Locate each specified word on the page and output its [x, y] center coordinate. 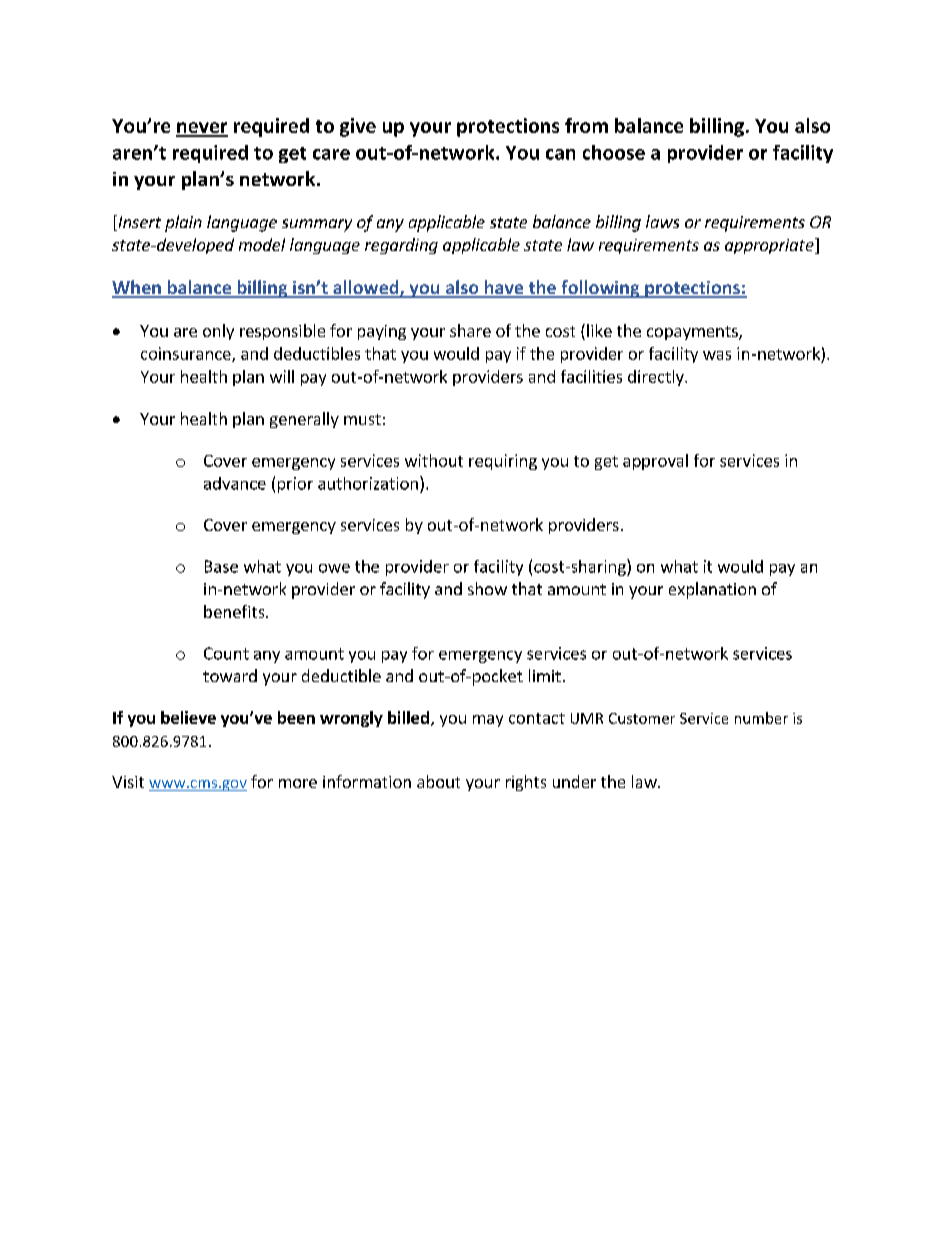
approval [655, 462]
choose [614, 152]
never [202, 129]
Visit [128, 782]
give [358, 127]
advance [235, 483]
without [434, 460]
